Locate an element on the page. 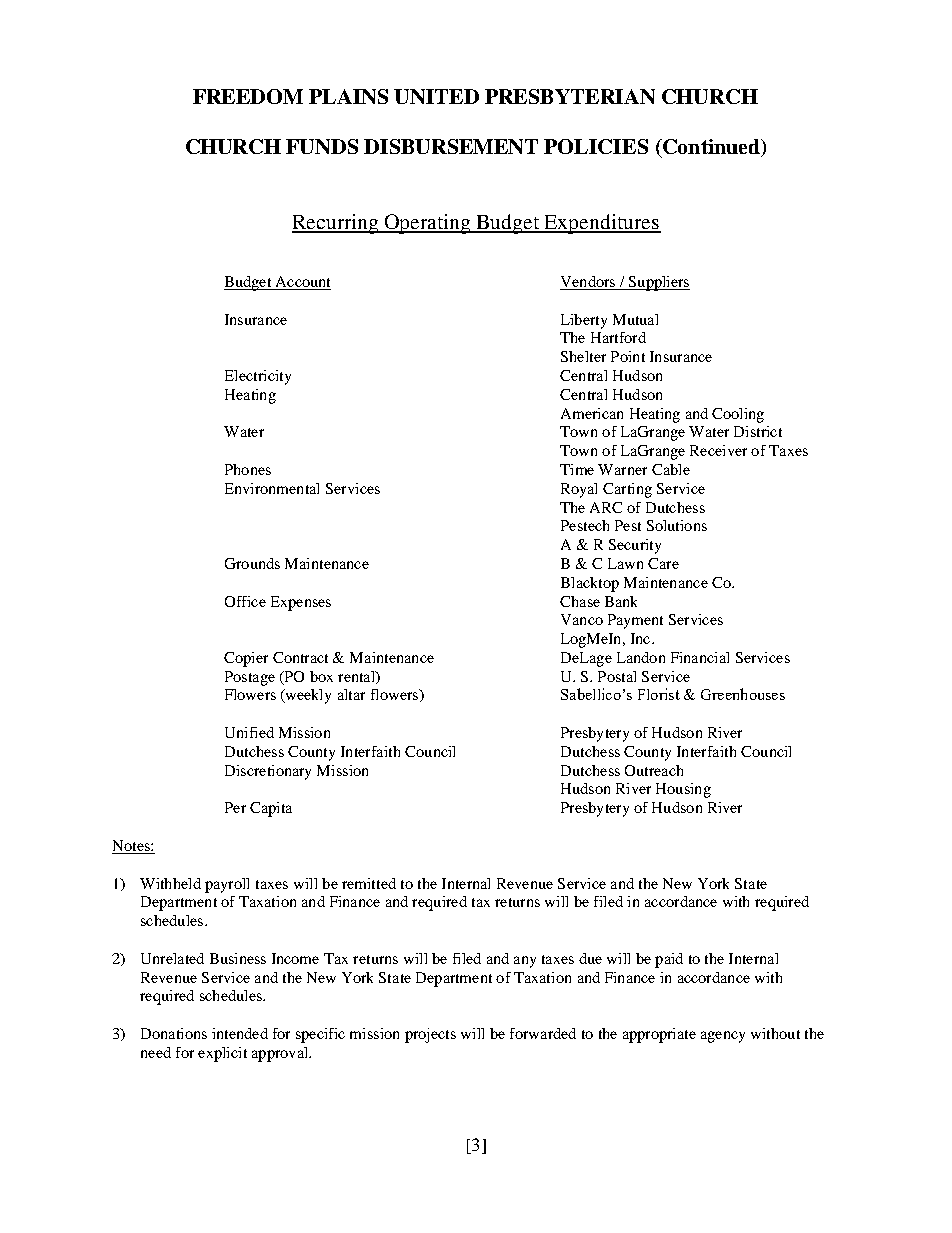 The image size is (952, 1233). Housing is located at coordinates (683, 790).
